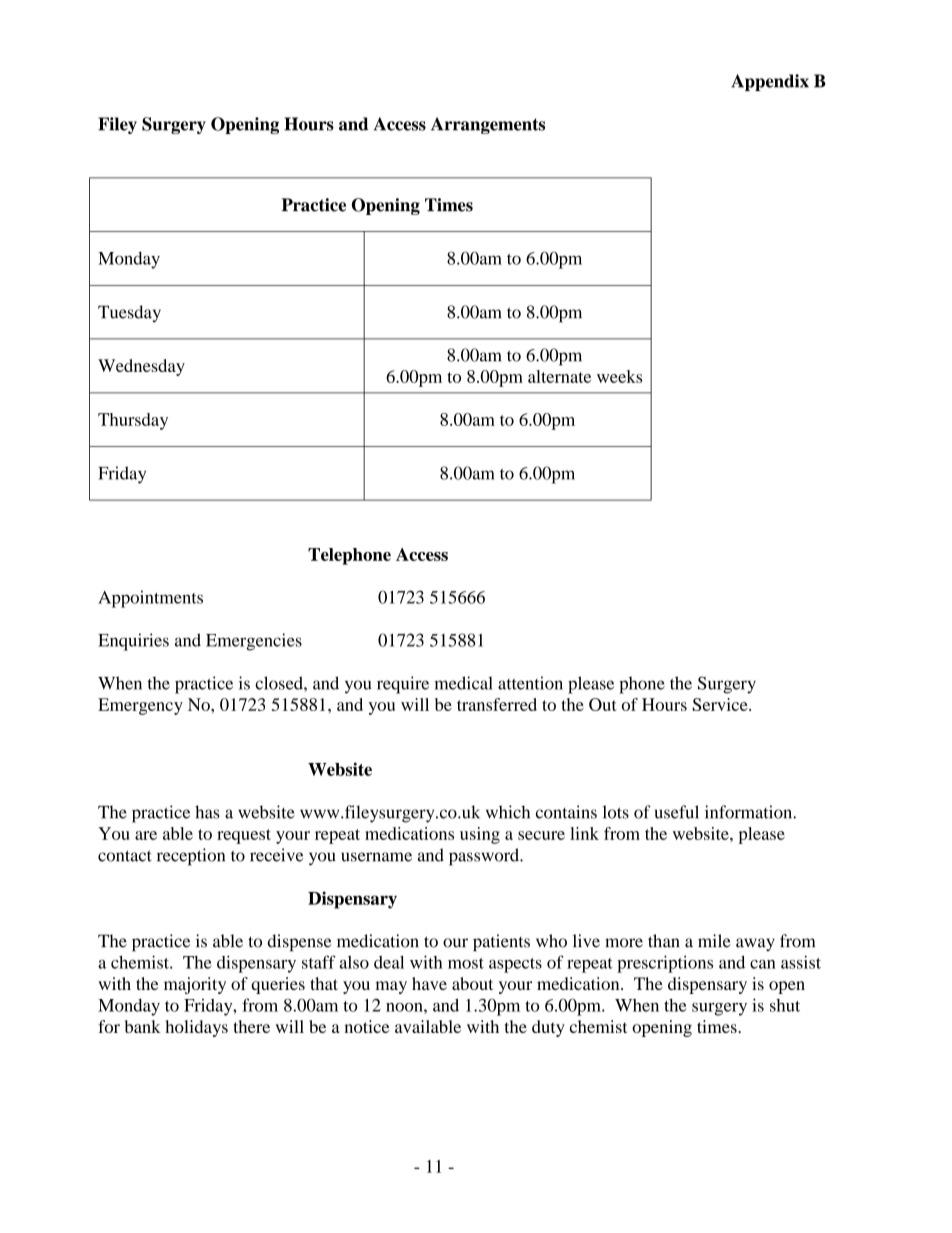 The image size is (952, 1233). Describe the element at coordinates (141, 367) in the document. I see `Wednesday` at that location.
